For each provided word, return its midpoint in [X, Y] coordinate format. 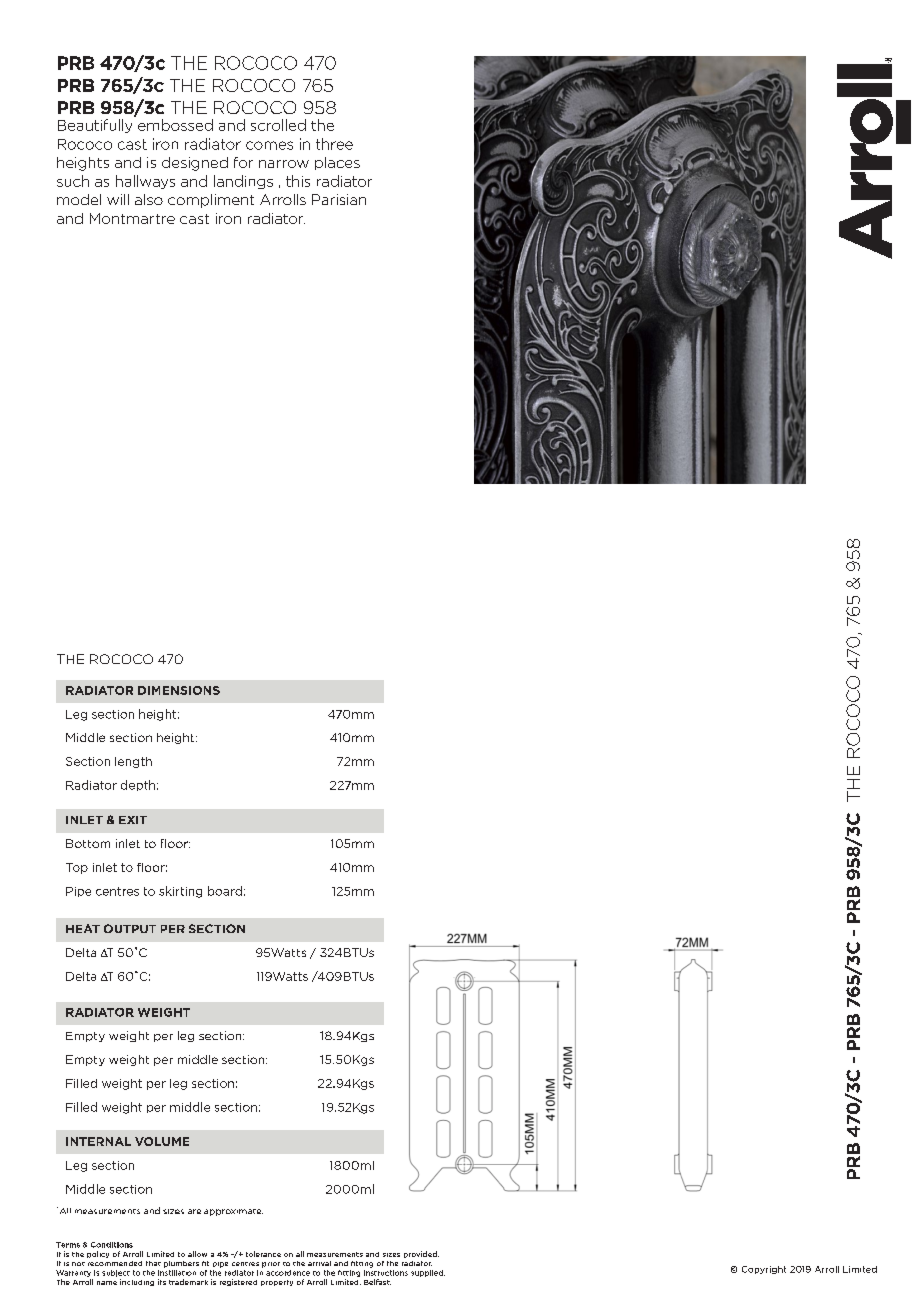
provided [421, 1254]
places [337, 163]
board [225, 891]
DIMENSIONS [179, 690]
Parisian [339, 199]
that [153, 1263]
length [133, 762]
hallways [145, 182]
